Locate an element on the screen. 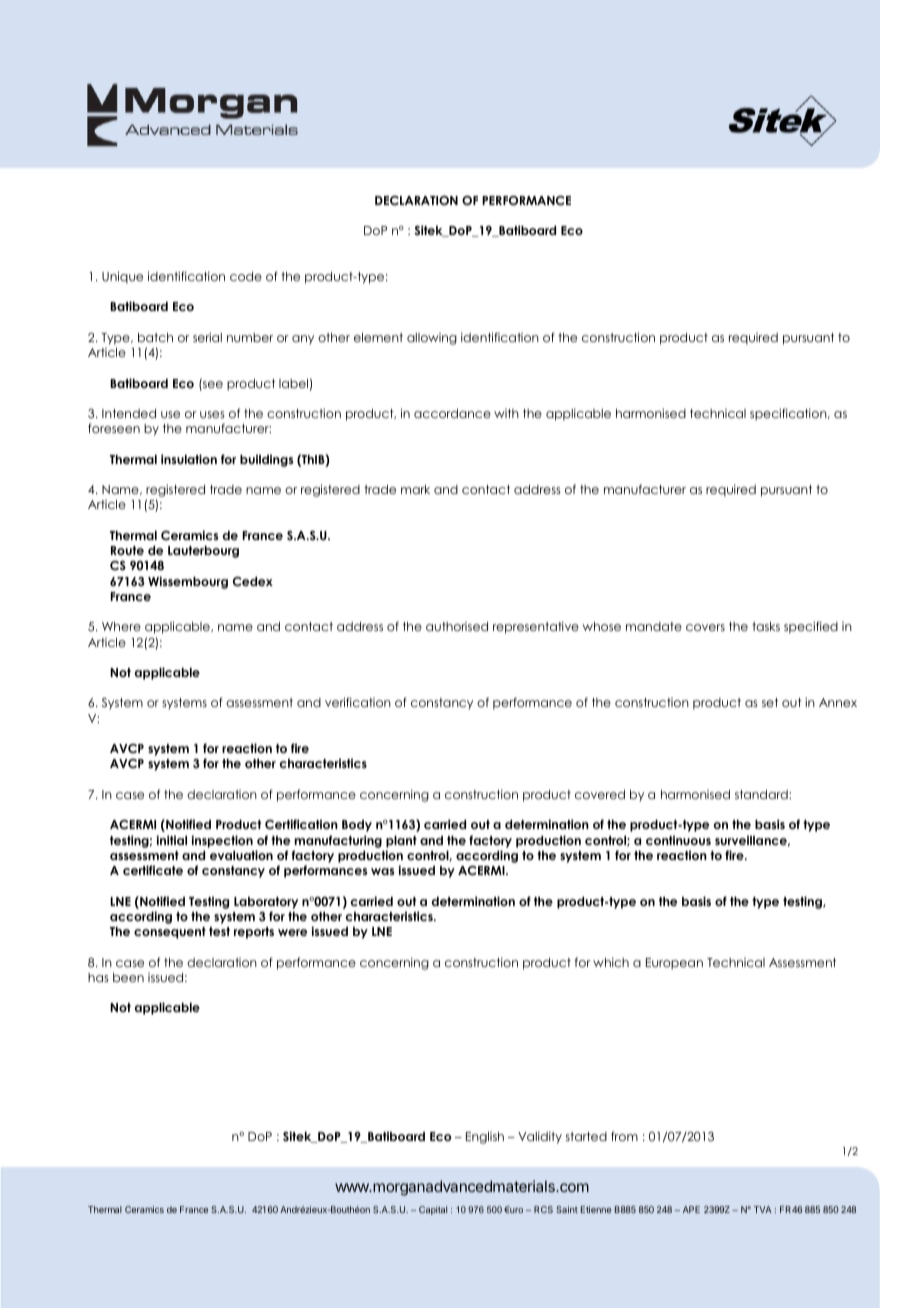 The height and width of the screenshot is (1308, 924). Capital is located at coordinates (433, 1210).
